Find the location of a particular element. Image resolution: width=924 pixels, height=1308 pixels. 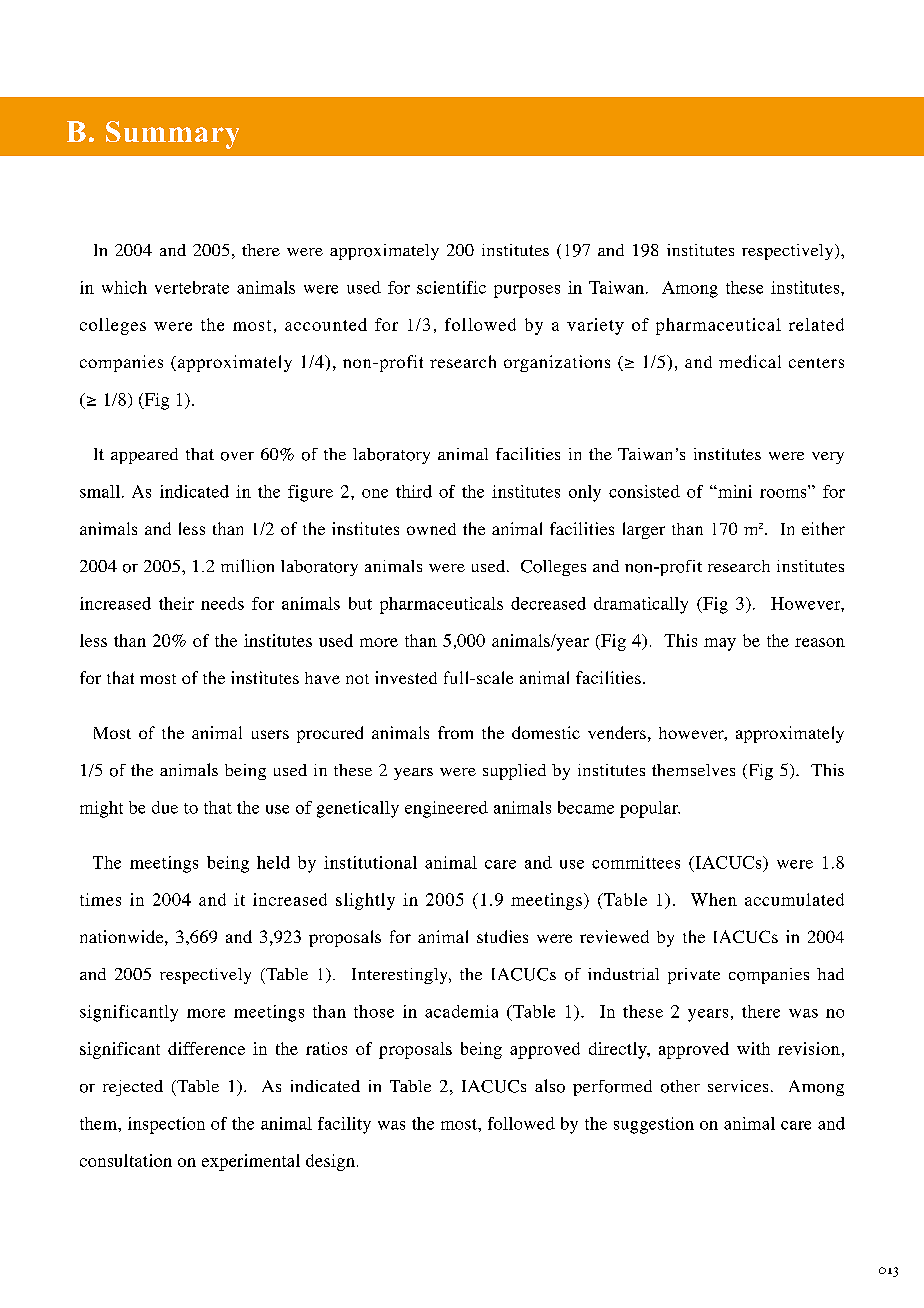

invested is located at coordinates (406, 677).
